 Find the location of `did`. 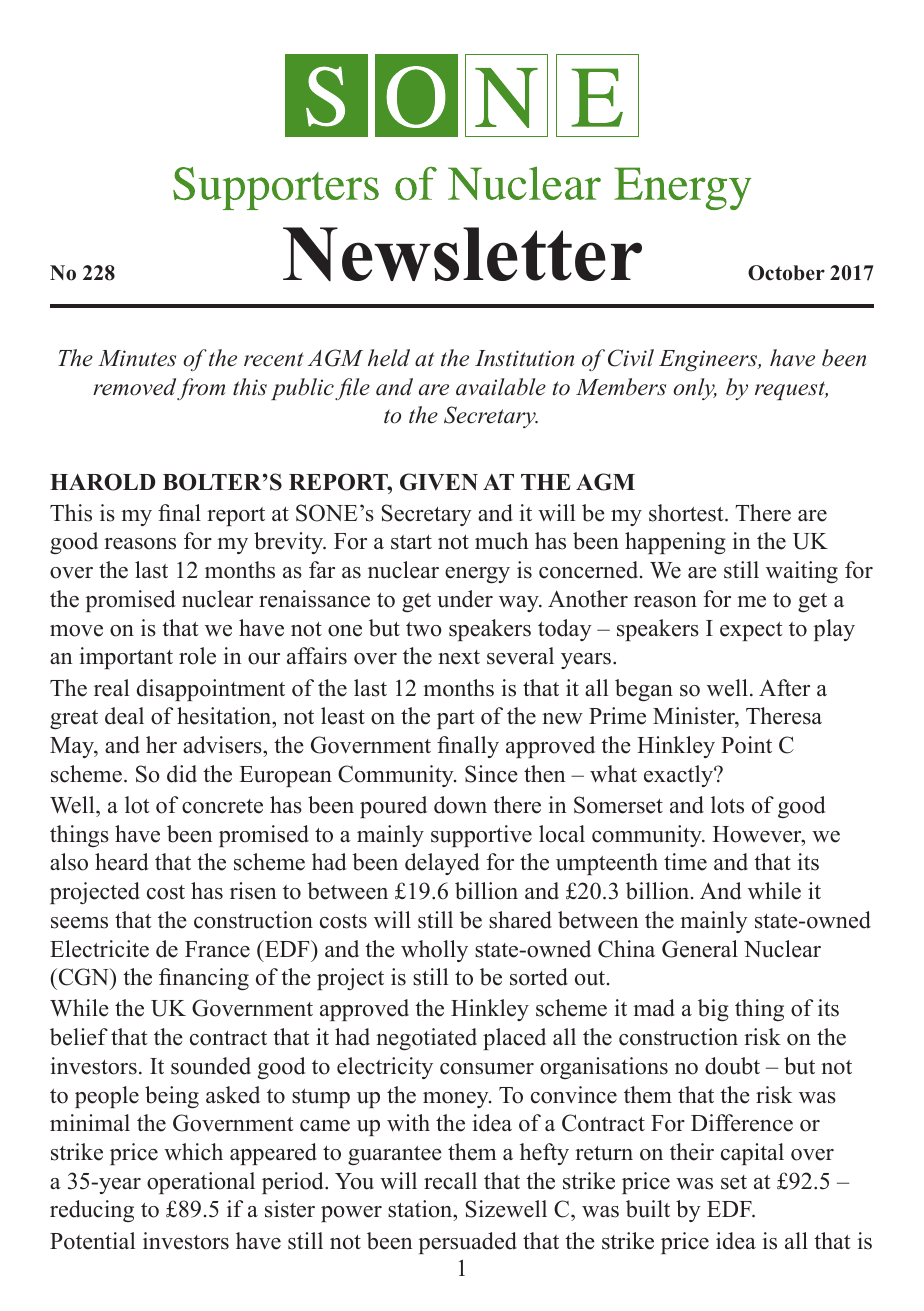

did is located at coordinates (182, 774).
